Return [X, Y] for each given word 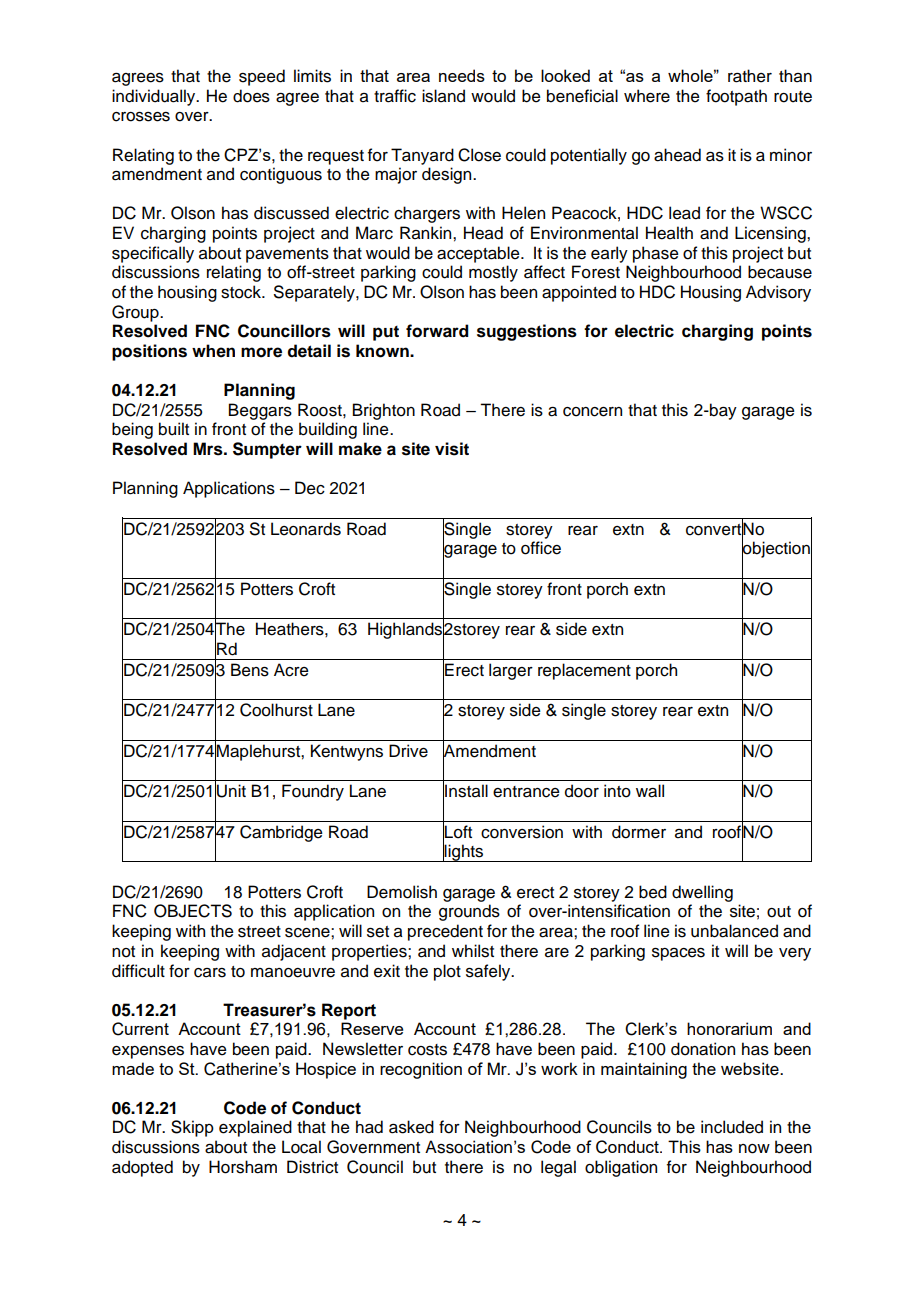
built [174, 429]
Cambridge [281, 833]
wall [650, 791]
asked [411, 1127]
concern [592, 412]
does [251, 96]
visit [452, 449]
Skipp [192, 1128]
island [443, 96]
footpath [736, 97]
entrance [526, 792]
